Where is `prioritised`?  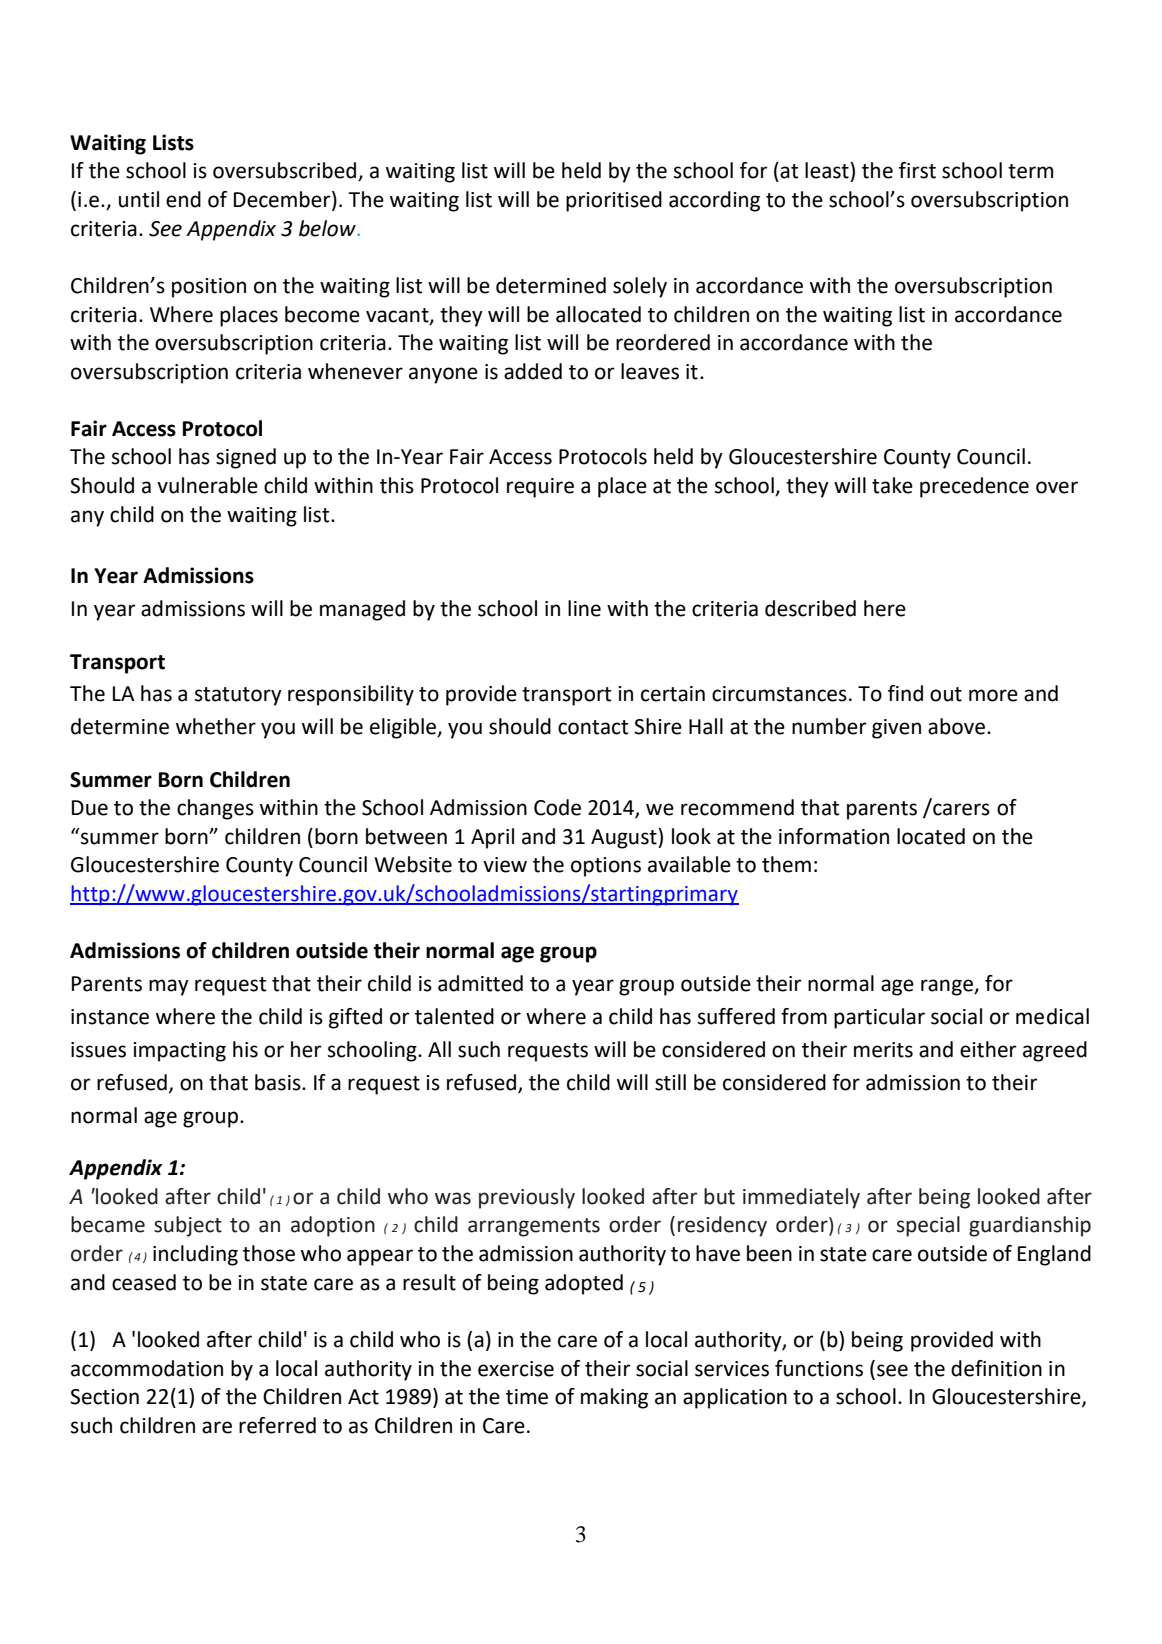
prioritised is located at coordinates (614, 201).
